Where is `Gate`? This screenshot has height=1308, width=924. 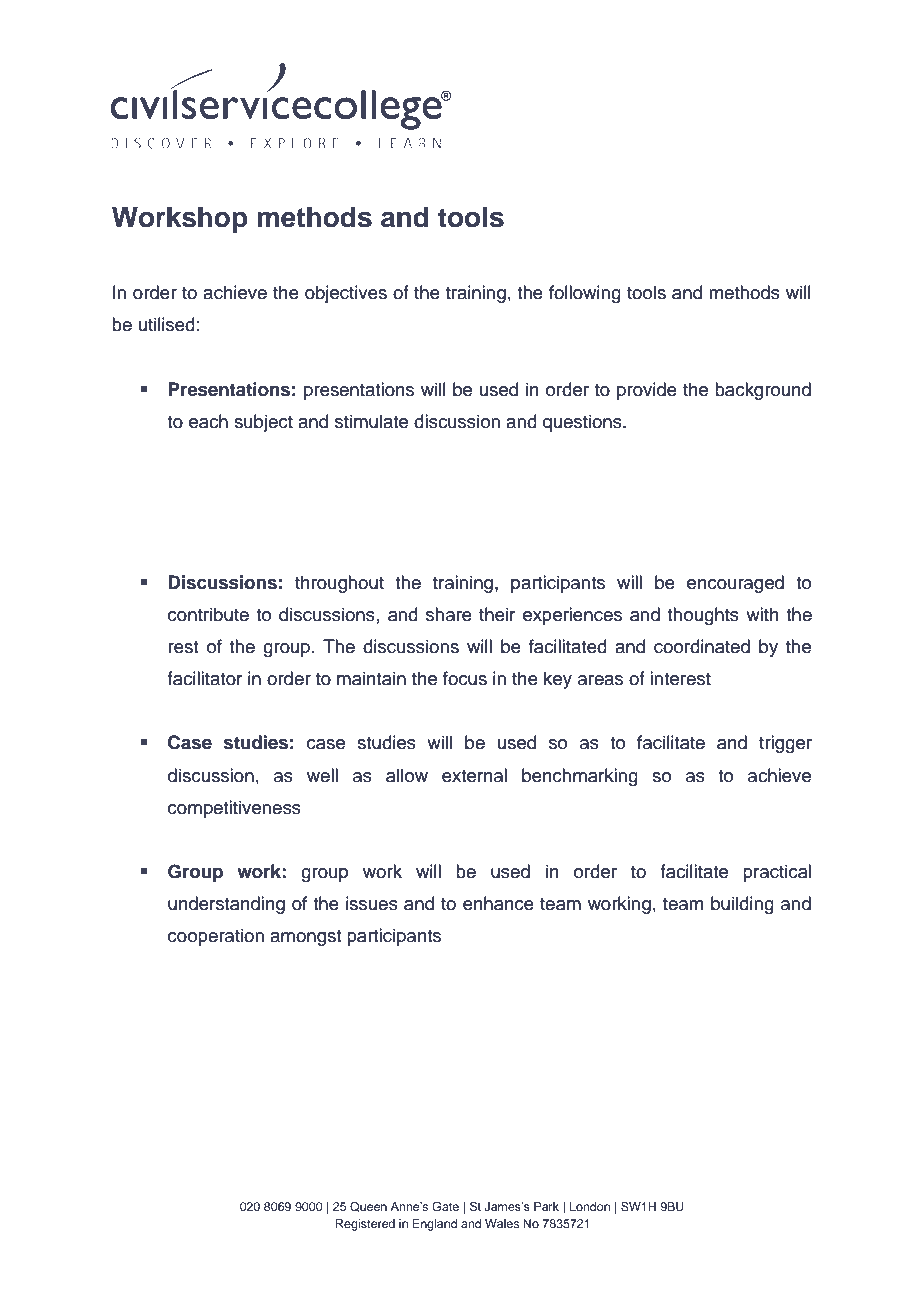 Gate is located at coordinates (445, 1206).
